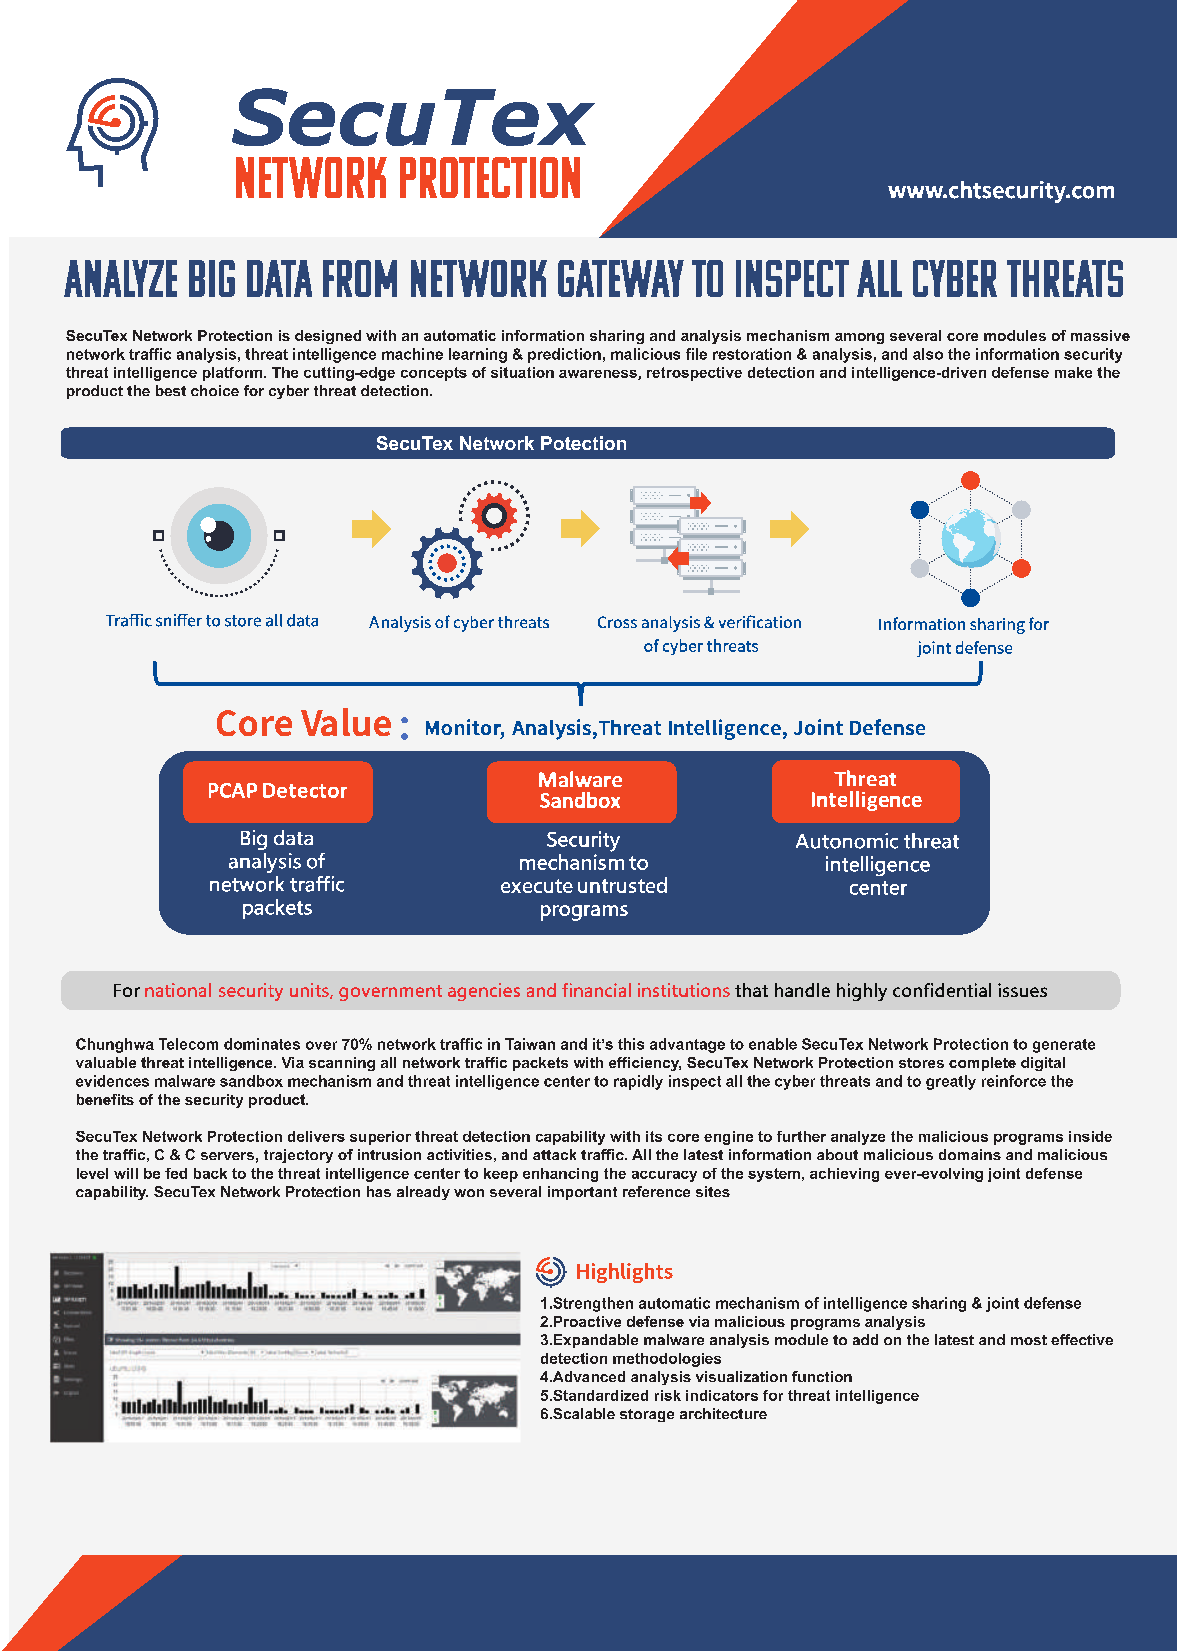 This page has width=1177, height=1651. Describe the element at coordinates (928, 354) in the page. I see `also` at that location.
